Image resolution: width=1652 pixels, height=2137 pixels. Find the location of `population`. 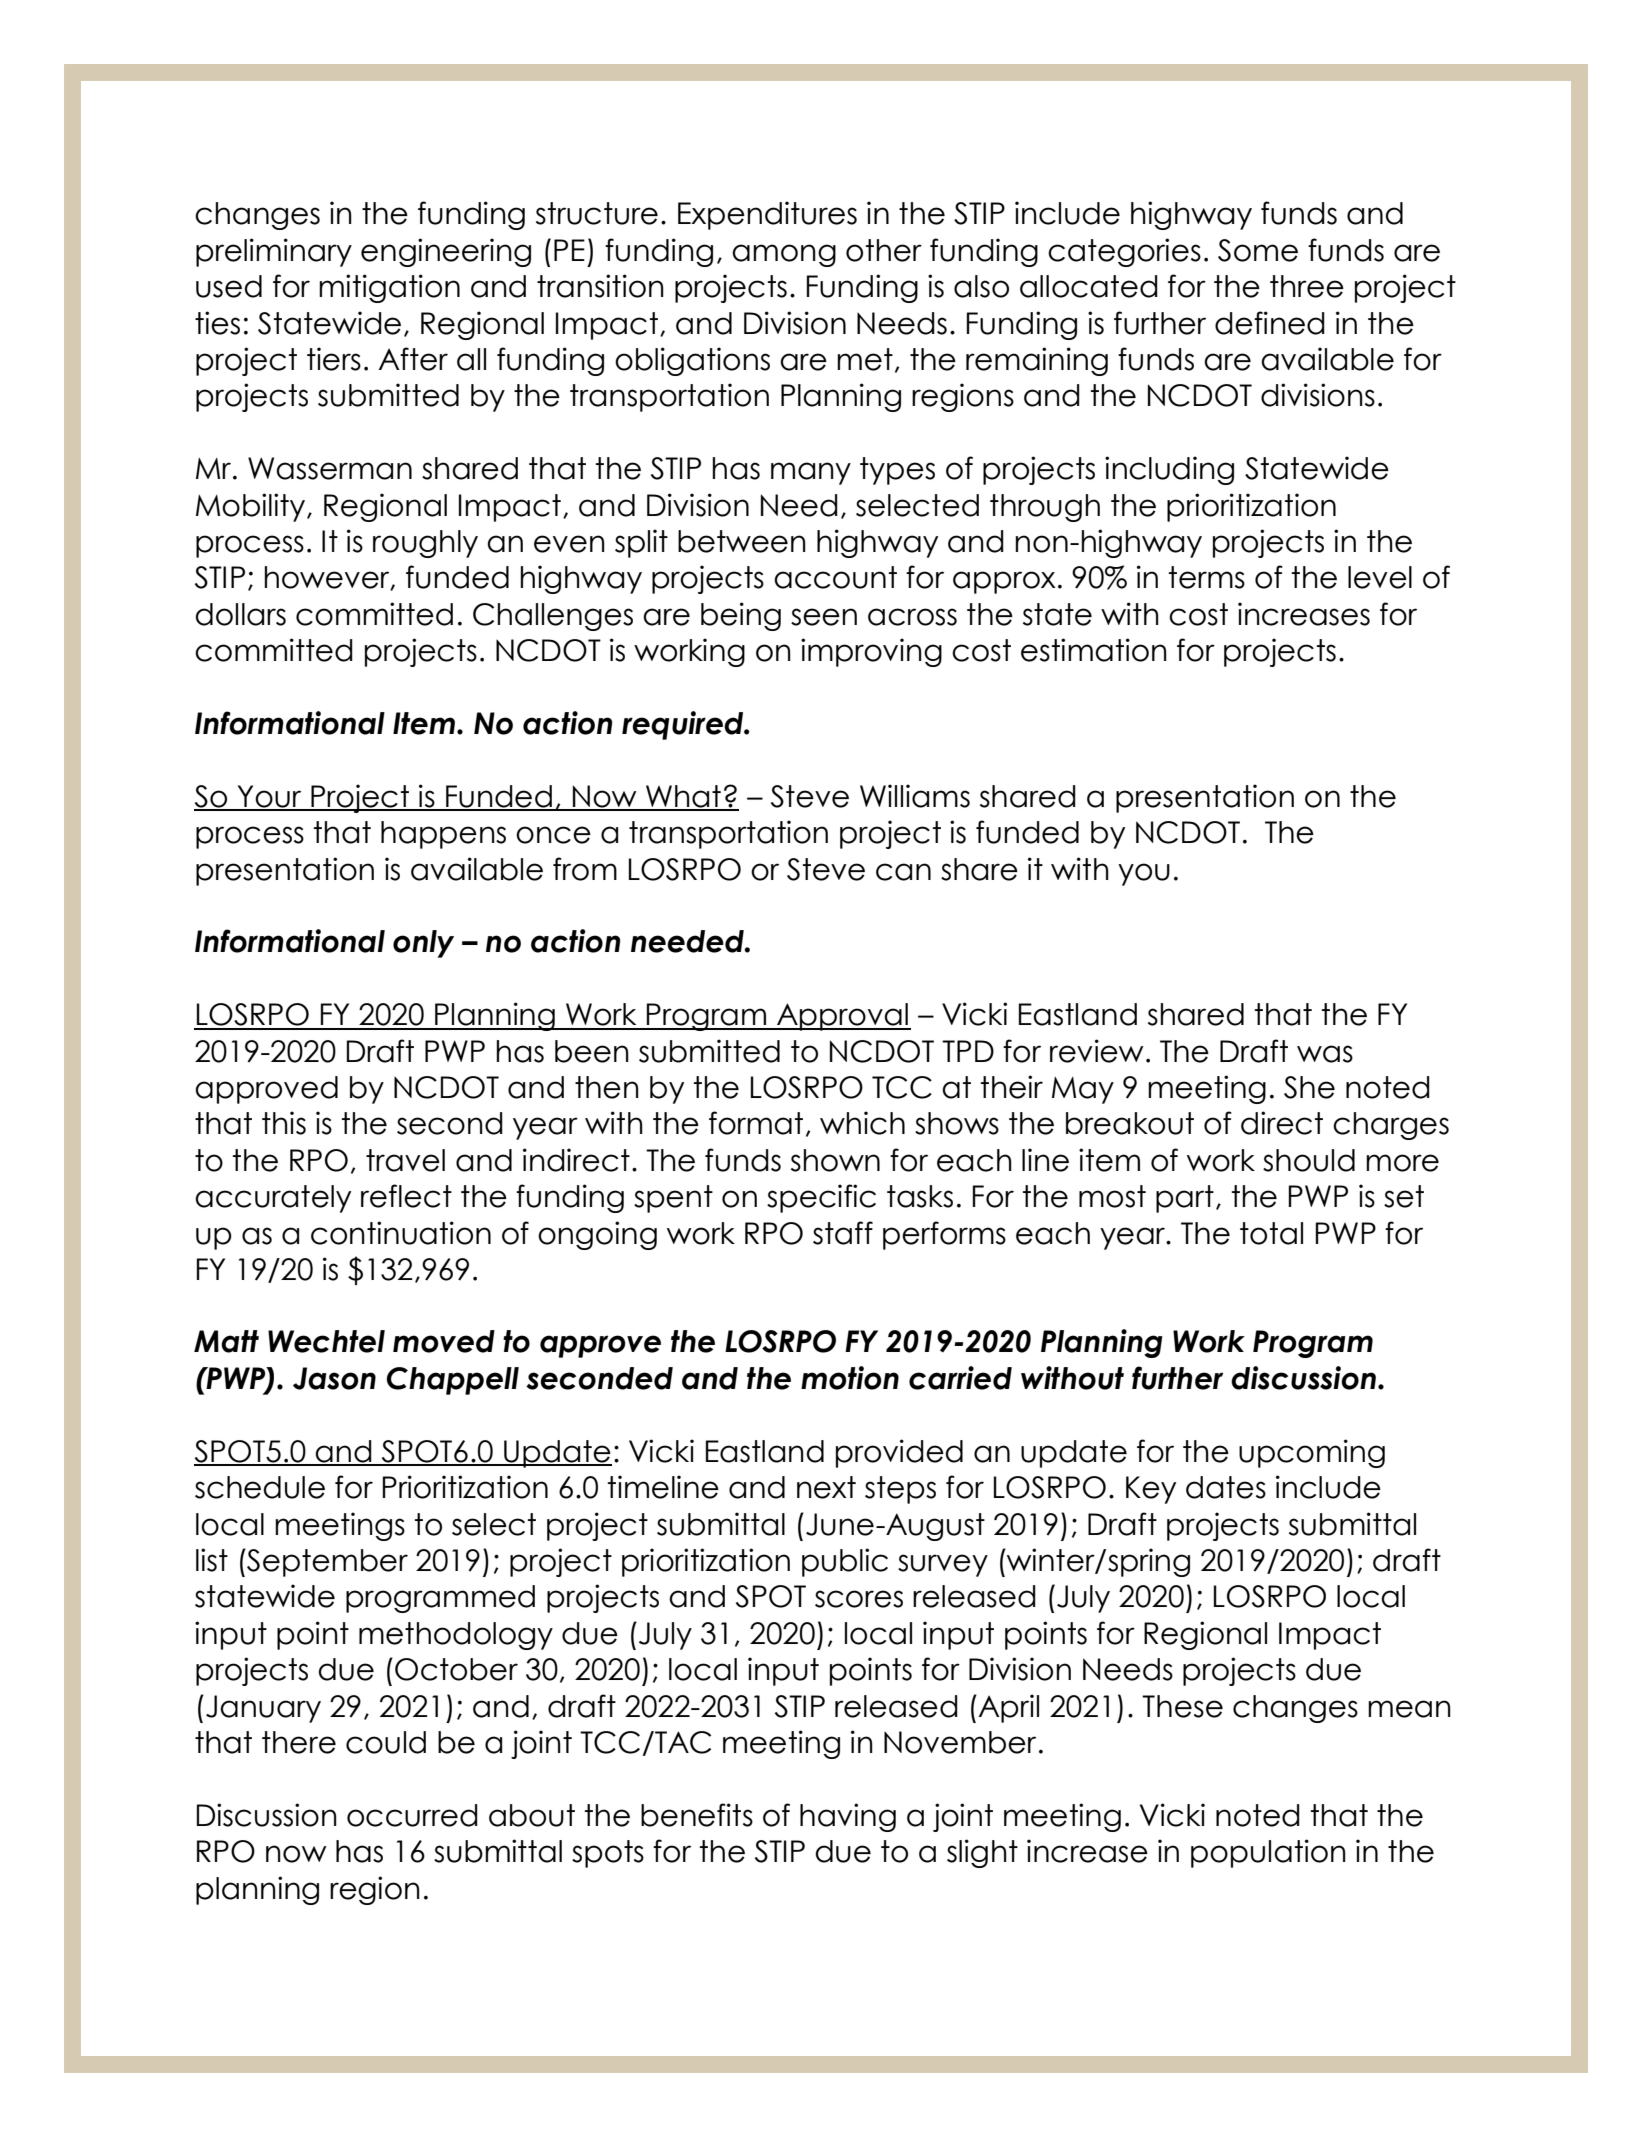

population is located at coordinates (1268, 1853).
